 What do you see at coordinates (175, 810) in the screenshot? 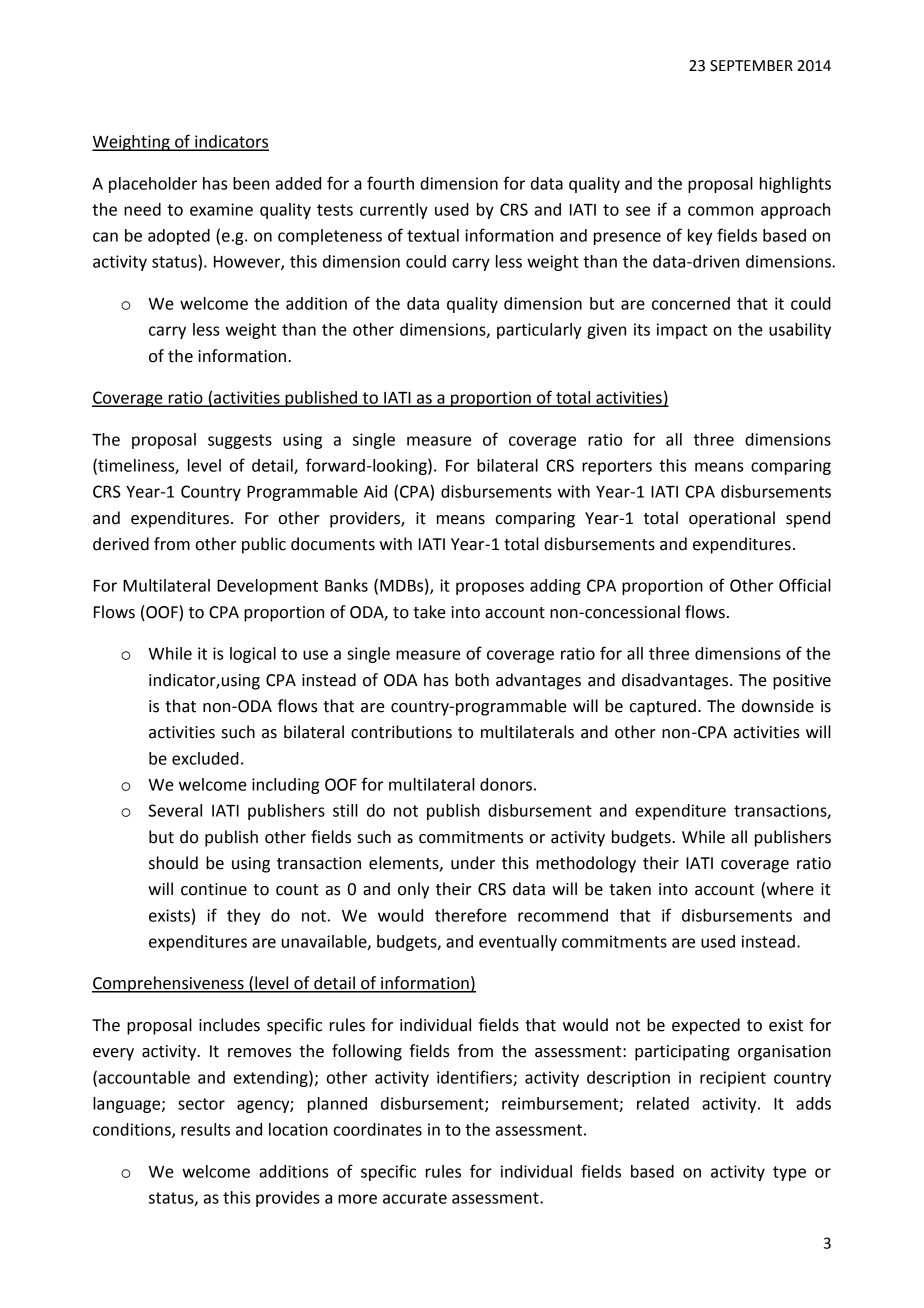
I see `Several` at bounding box center [175, 810].
